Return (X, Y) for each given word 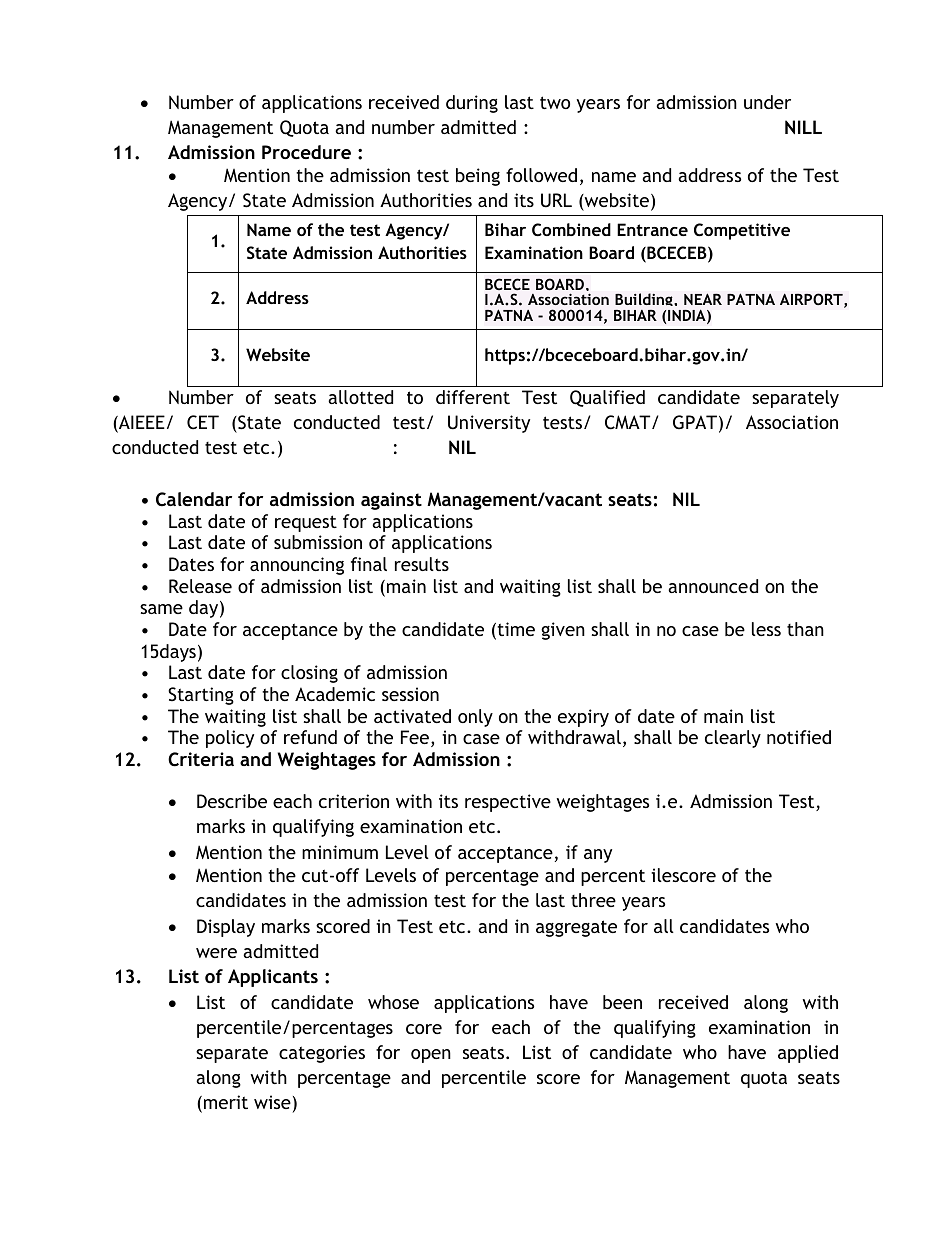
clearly (733, 739)
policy (230, 739)
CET (203, 422)
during (472, 104)
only (475, 718)
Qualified (607, 398)
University (489, 424)
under (767, 102)
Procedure (306, 152)
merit (226, 1102)
